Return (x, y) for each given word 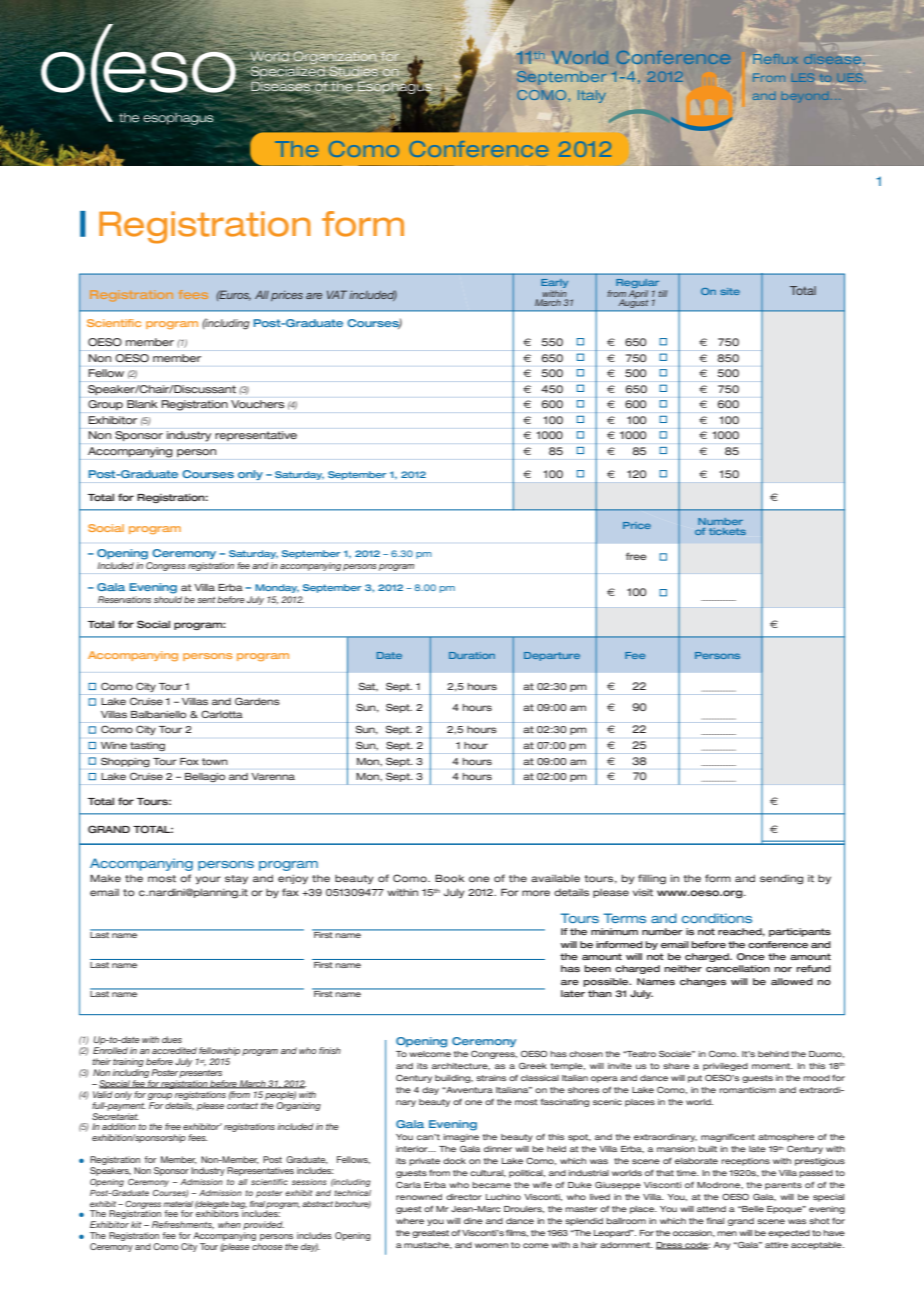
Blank (142, 404)
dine (473, 1221)
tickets (727, 531)
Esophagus (394, 87)
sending (781, 879)
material (178, 1204)
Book (449, 878)
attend (711, 1209)
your (208, 880)
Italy (592, 96)
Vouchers (257, 404)
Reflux (775, 58)
